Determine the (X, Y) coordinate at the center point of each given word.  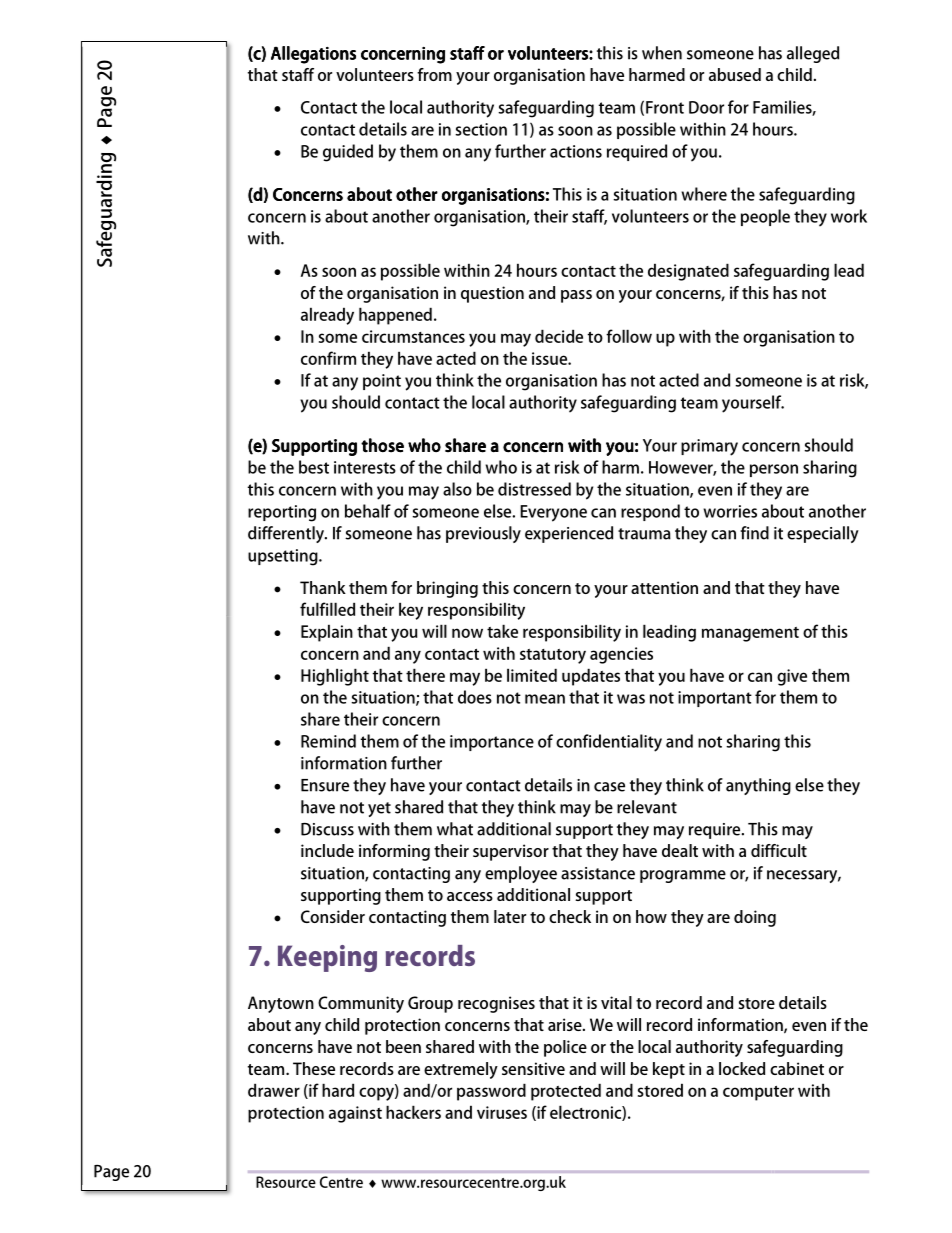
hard (338, 1090)
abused (735, 74)
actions (576, 151)
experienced (569, 534)
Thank (323, 587)
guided (348, 153)
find (754, 533)
